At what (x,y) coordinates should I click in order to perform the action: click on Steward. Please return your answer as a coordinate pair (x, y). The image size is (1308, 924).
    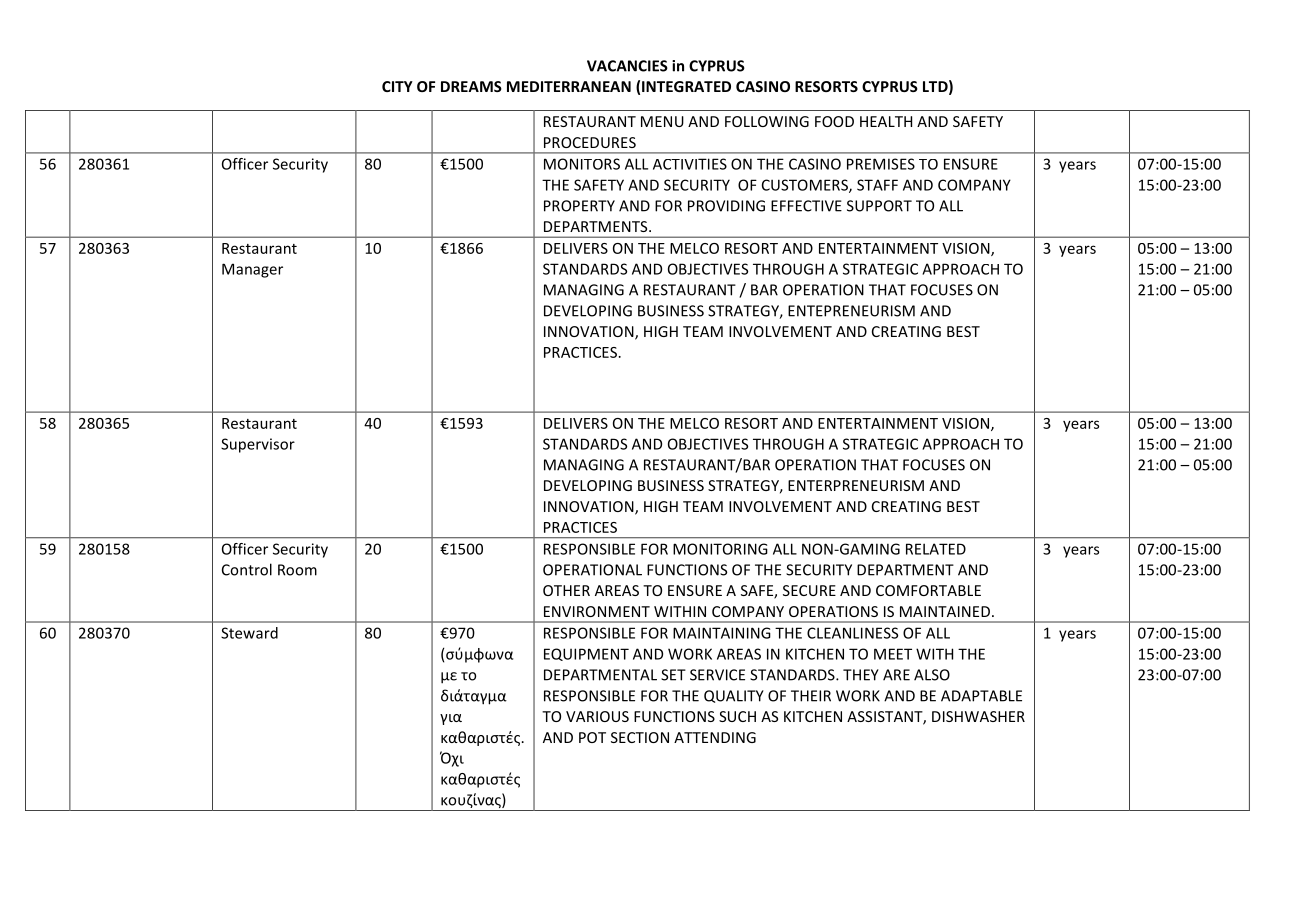
    Looking at the image, I should click on (249, 633).
